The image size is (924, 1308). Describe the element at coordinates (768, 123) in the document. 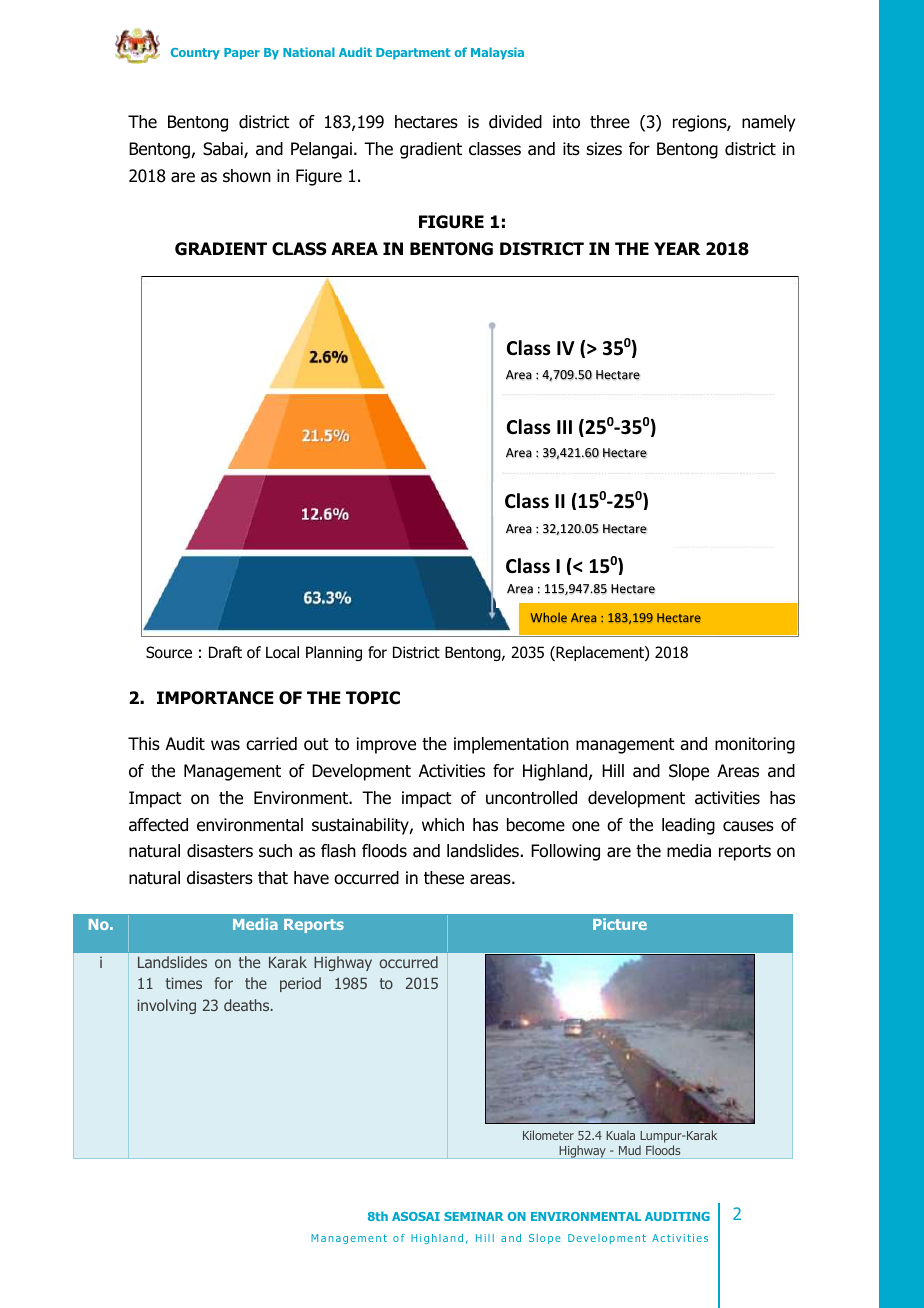

I see `namely` at that location.
